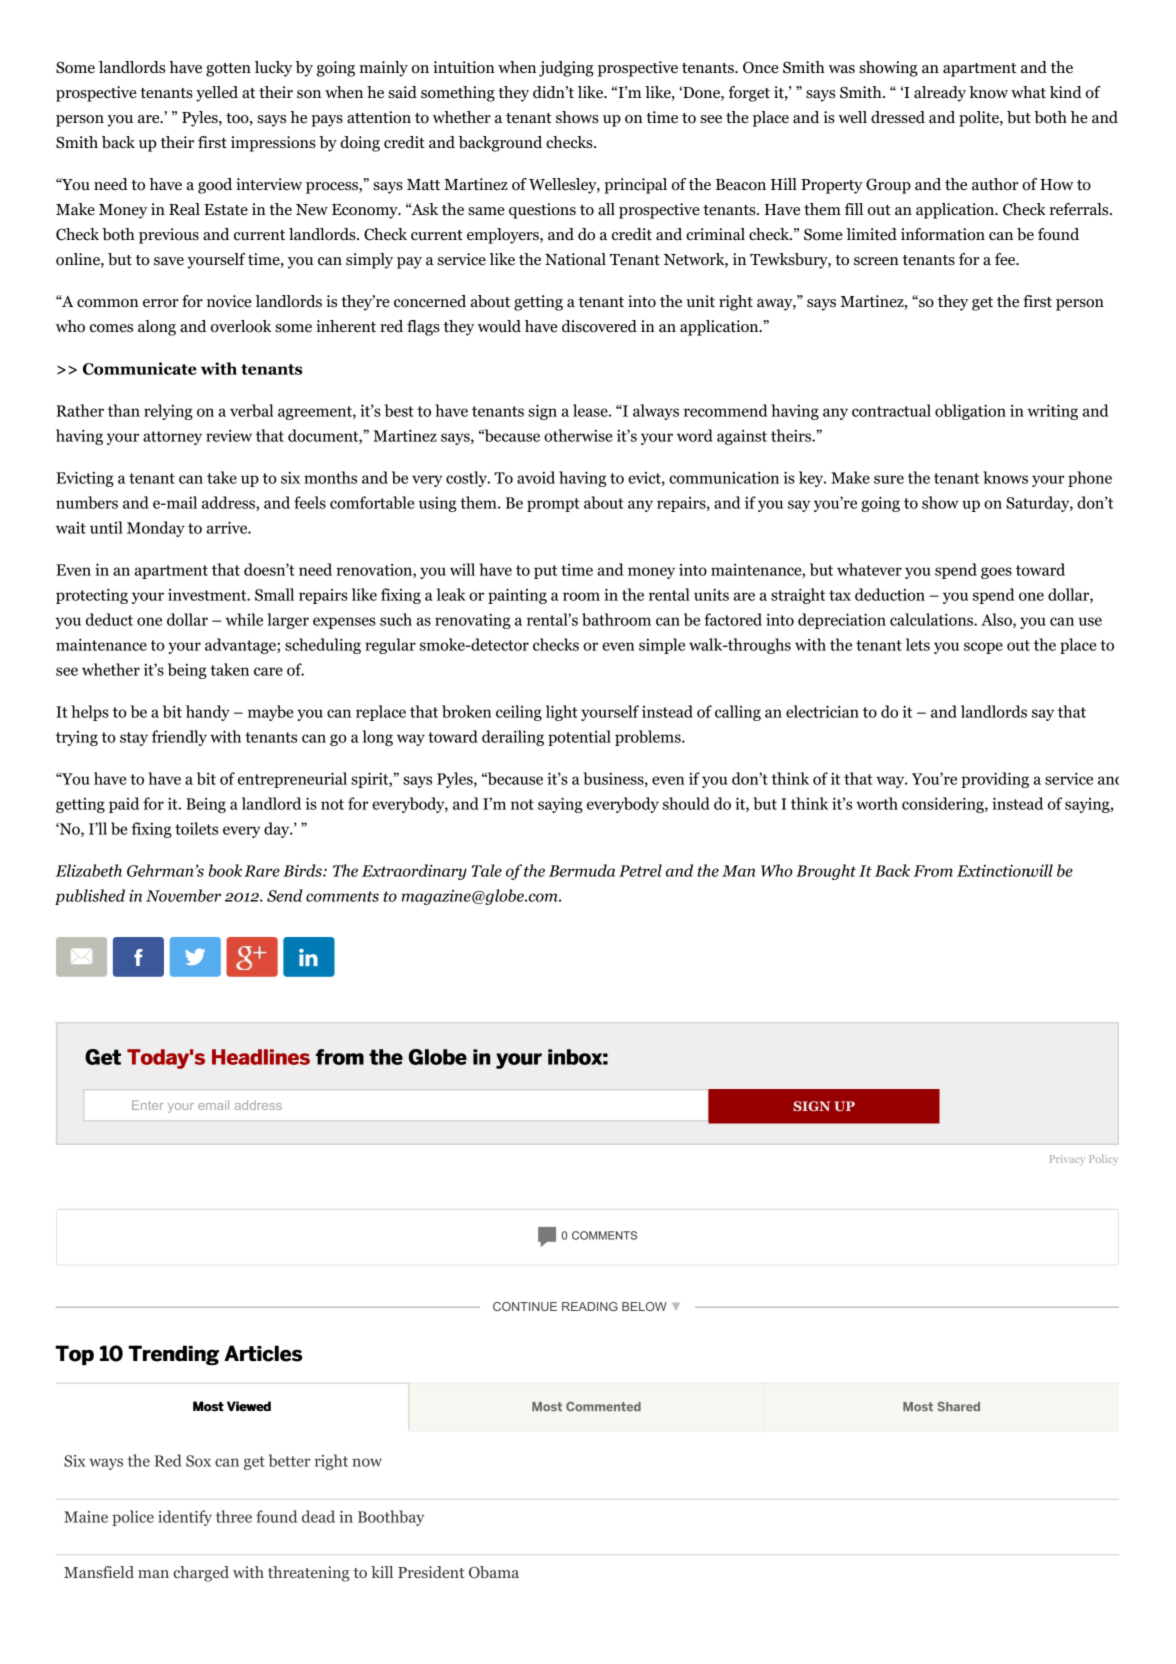 This document has width=1176, height=1664. I want to click on Bermuda, so click(582, 870).
